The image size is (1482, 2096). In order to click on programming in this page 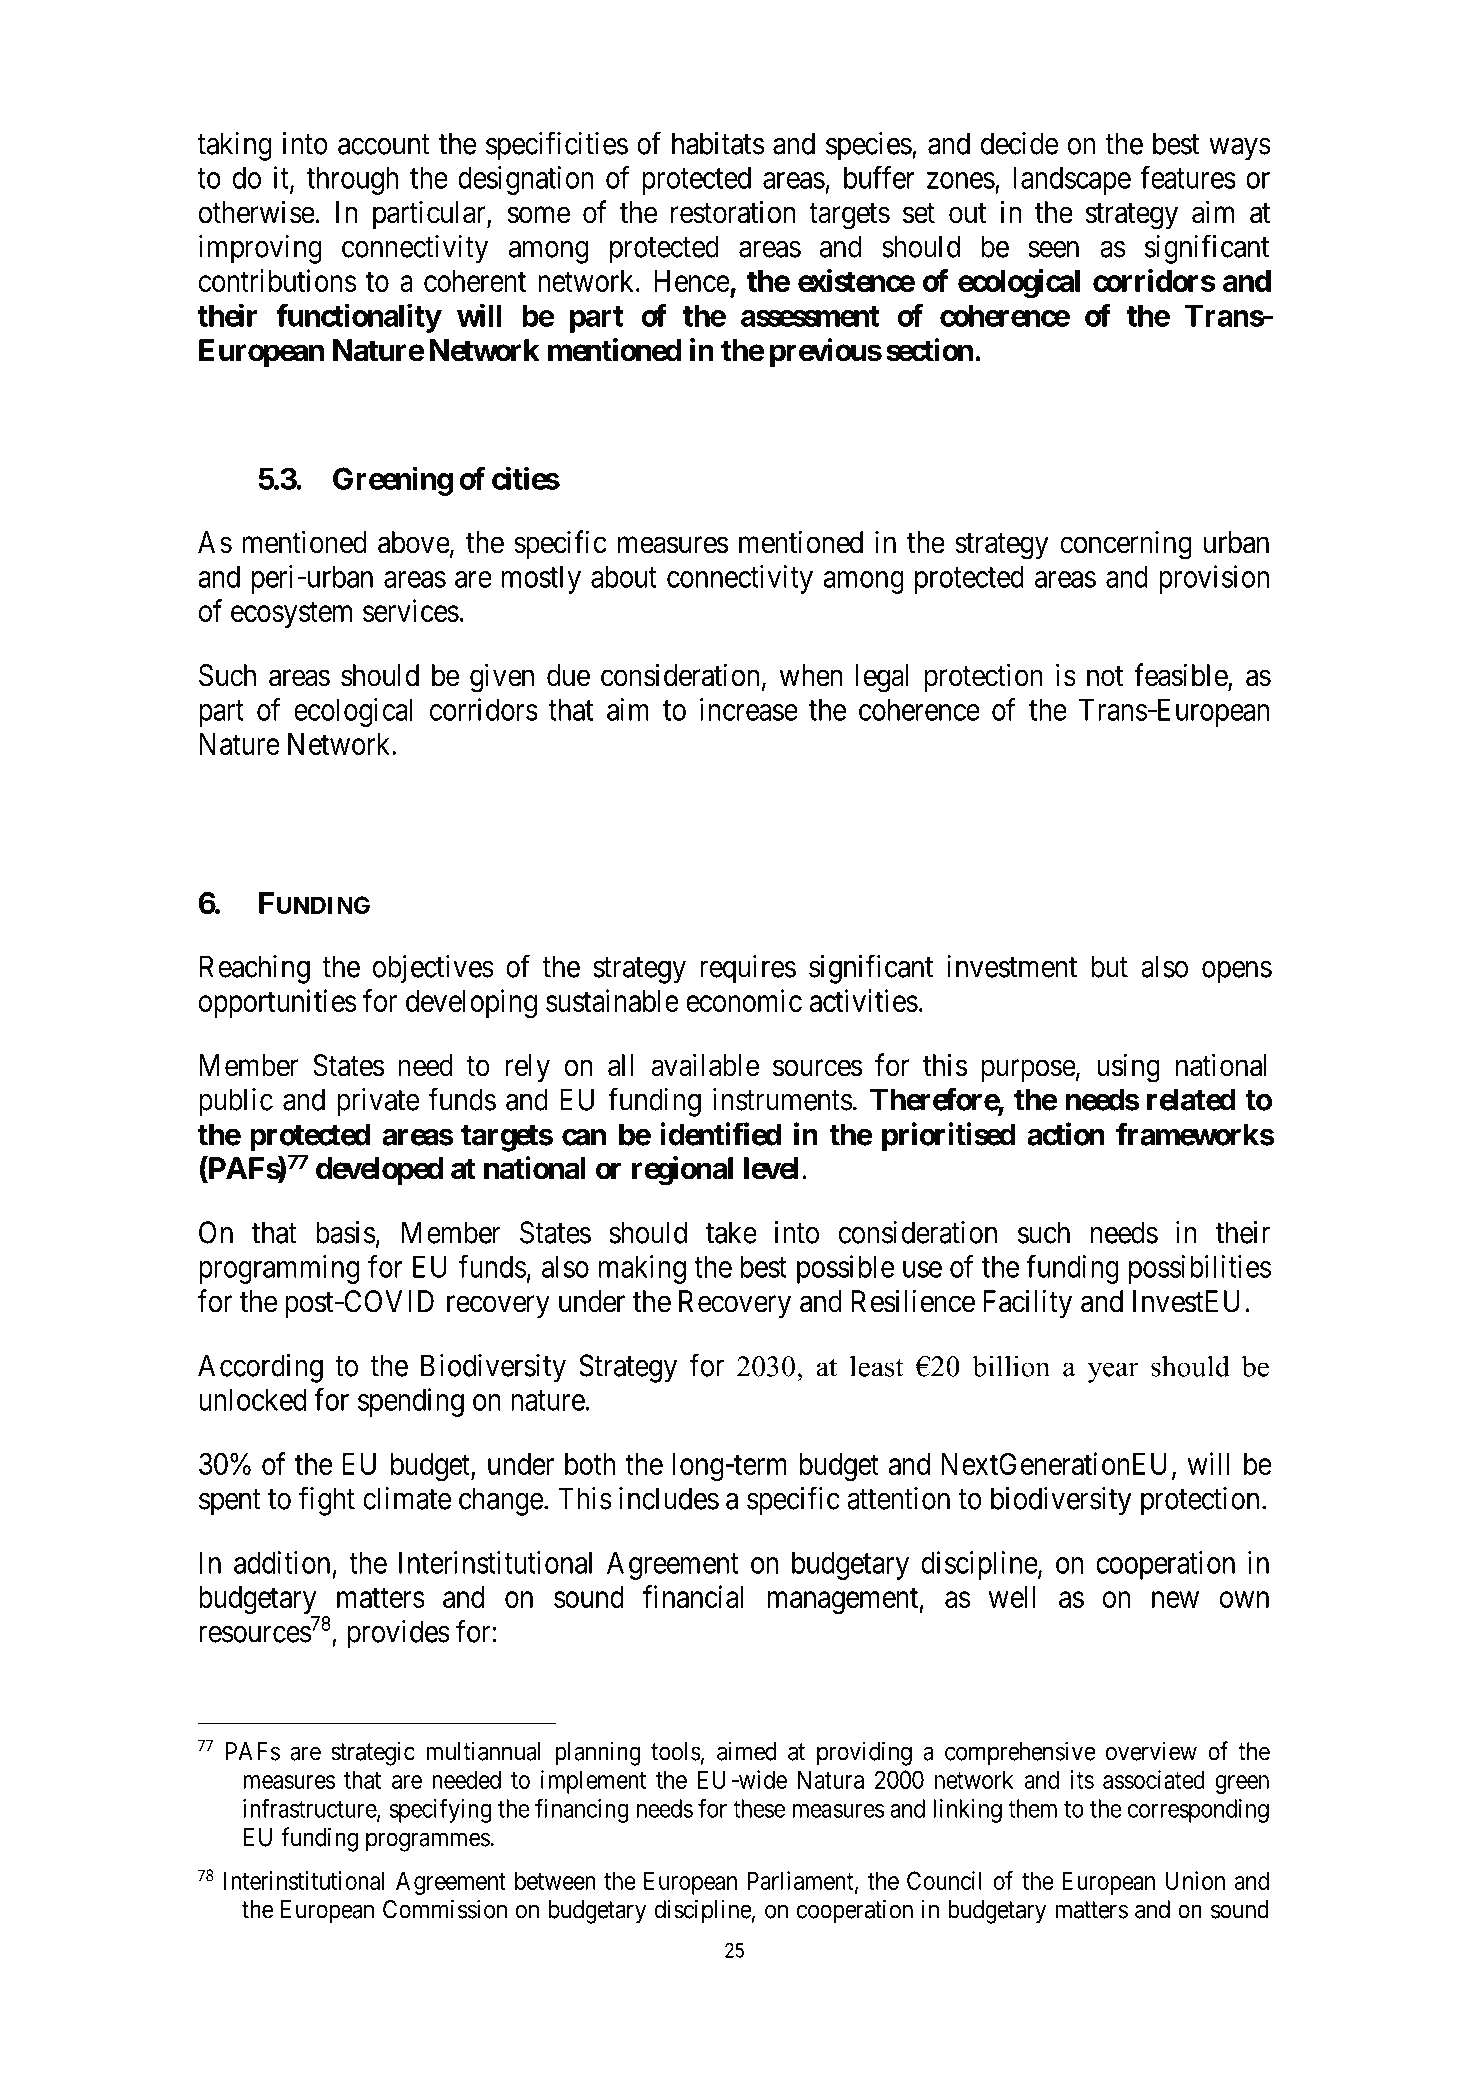, I will do `click(279, 1269)`.
